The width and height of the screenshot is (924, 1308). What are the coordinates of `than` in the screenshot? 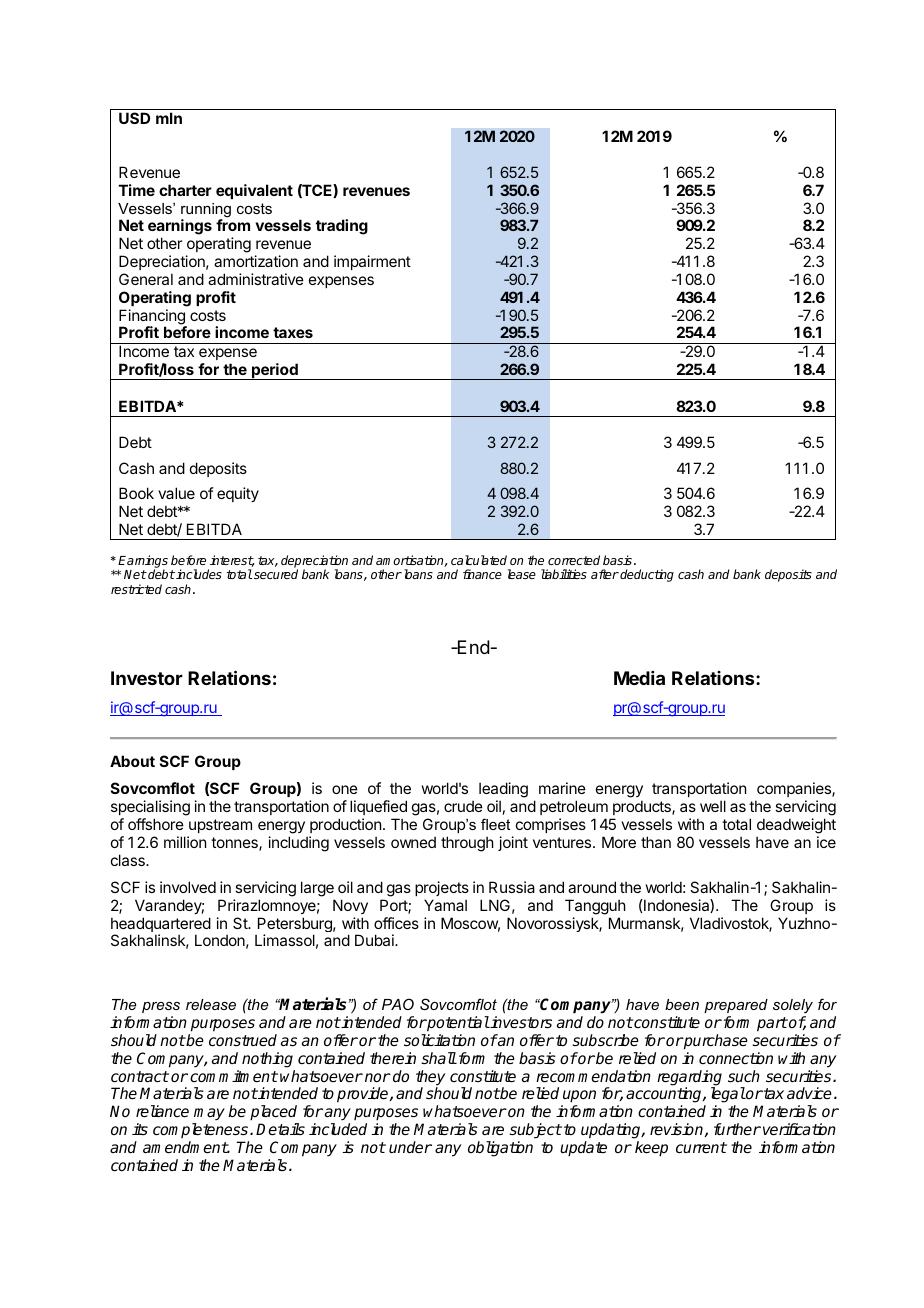 It's located at (656, 842).
